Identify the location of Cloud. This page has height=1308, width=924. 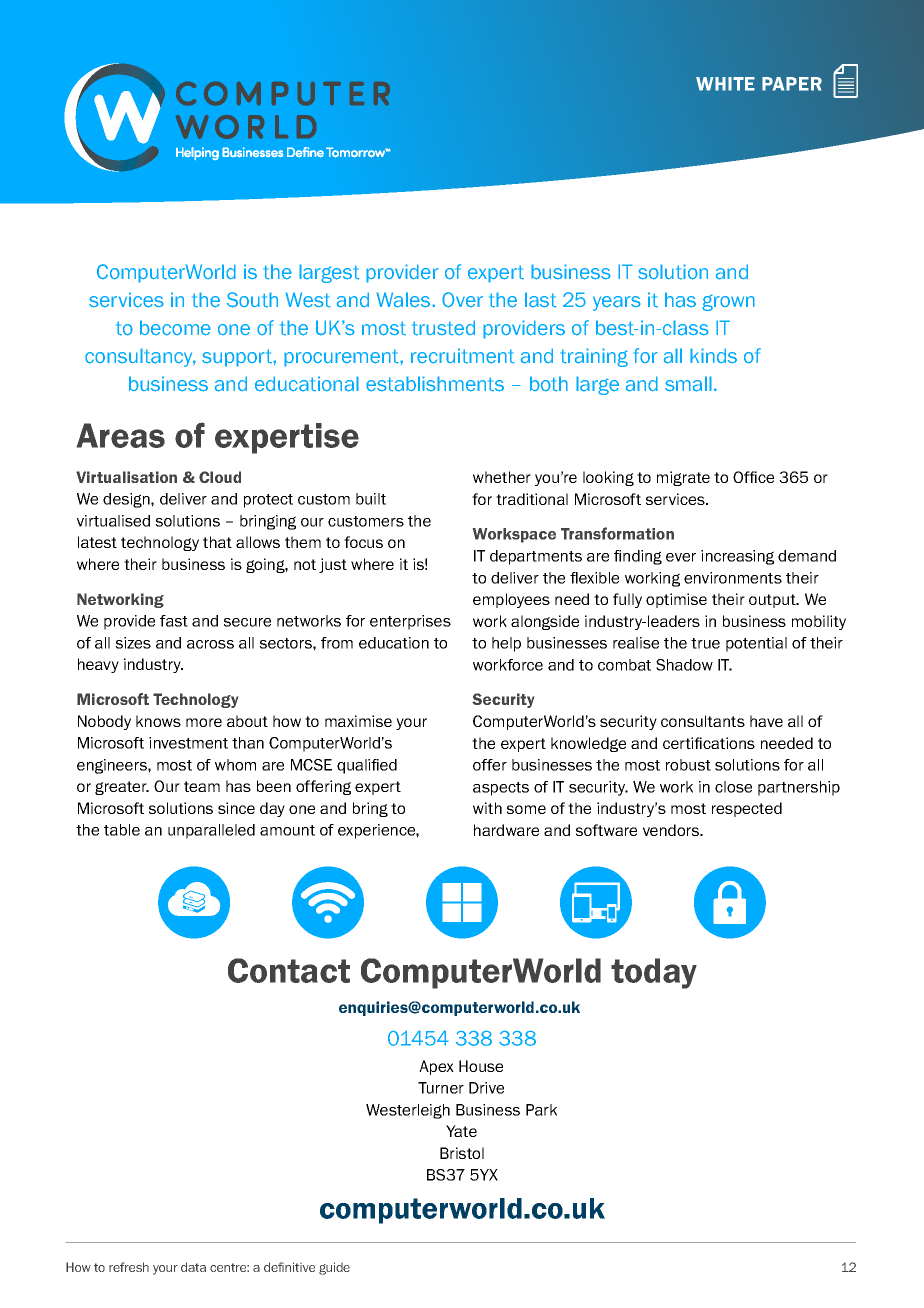
(220, 477).
